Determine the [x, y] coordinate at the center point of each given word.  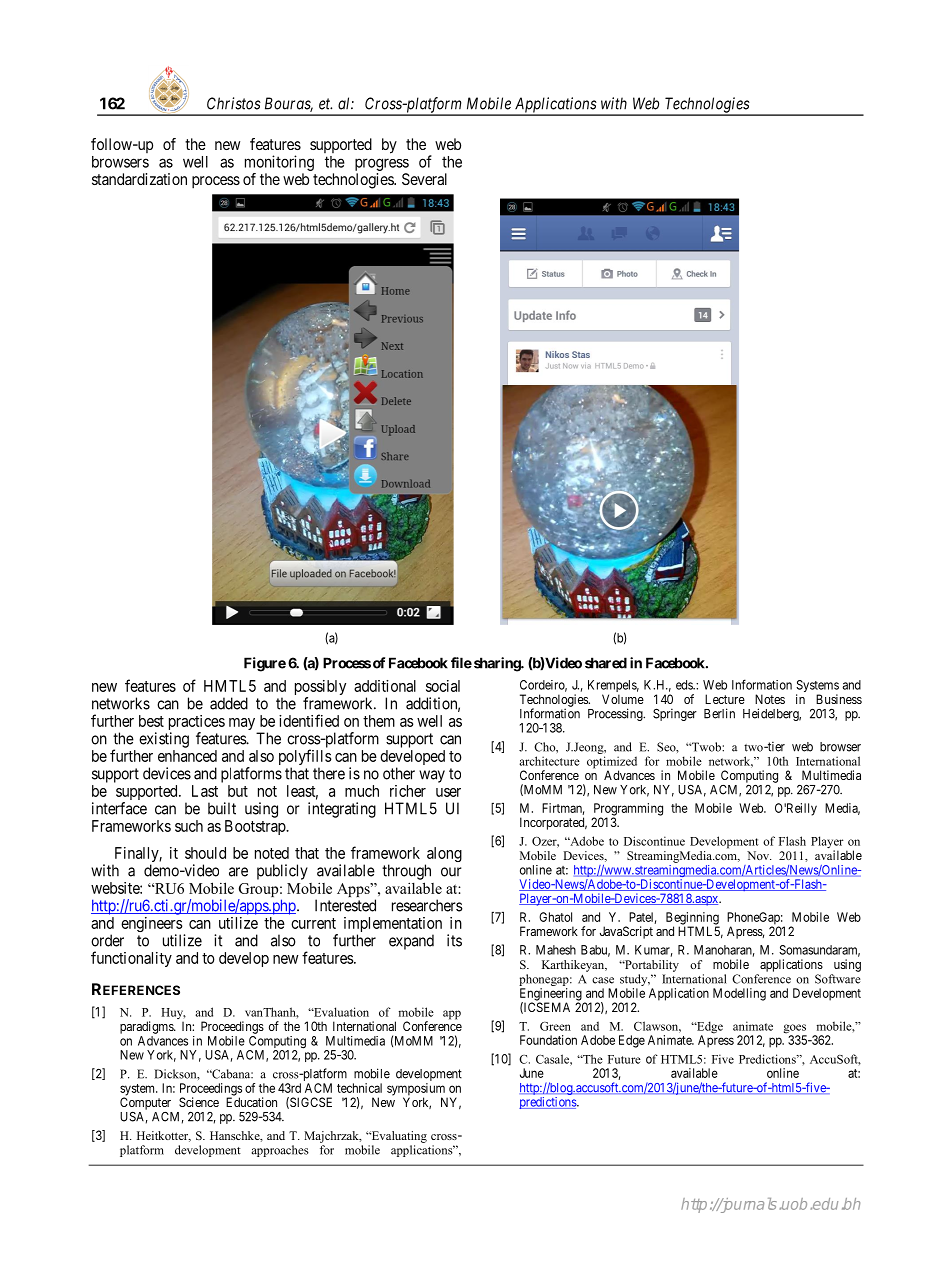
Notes [770, 699]
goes [795, 1030]
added [229, 703]
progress [382, 166]
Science [199, 1102]
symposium [417, 1090]
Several [424, 179]
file [461, 663]
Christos [234, 103]
